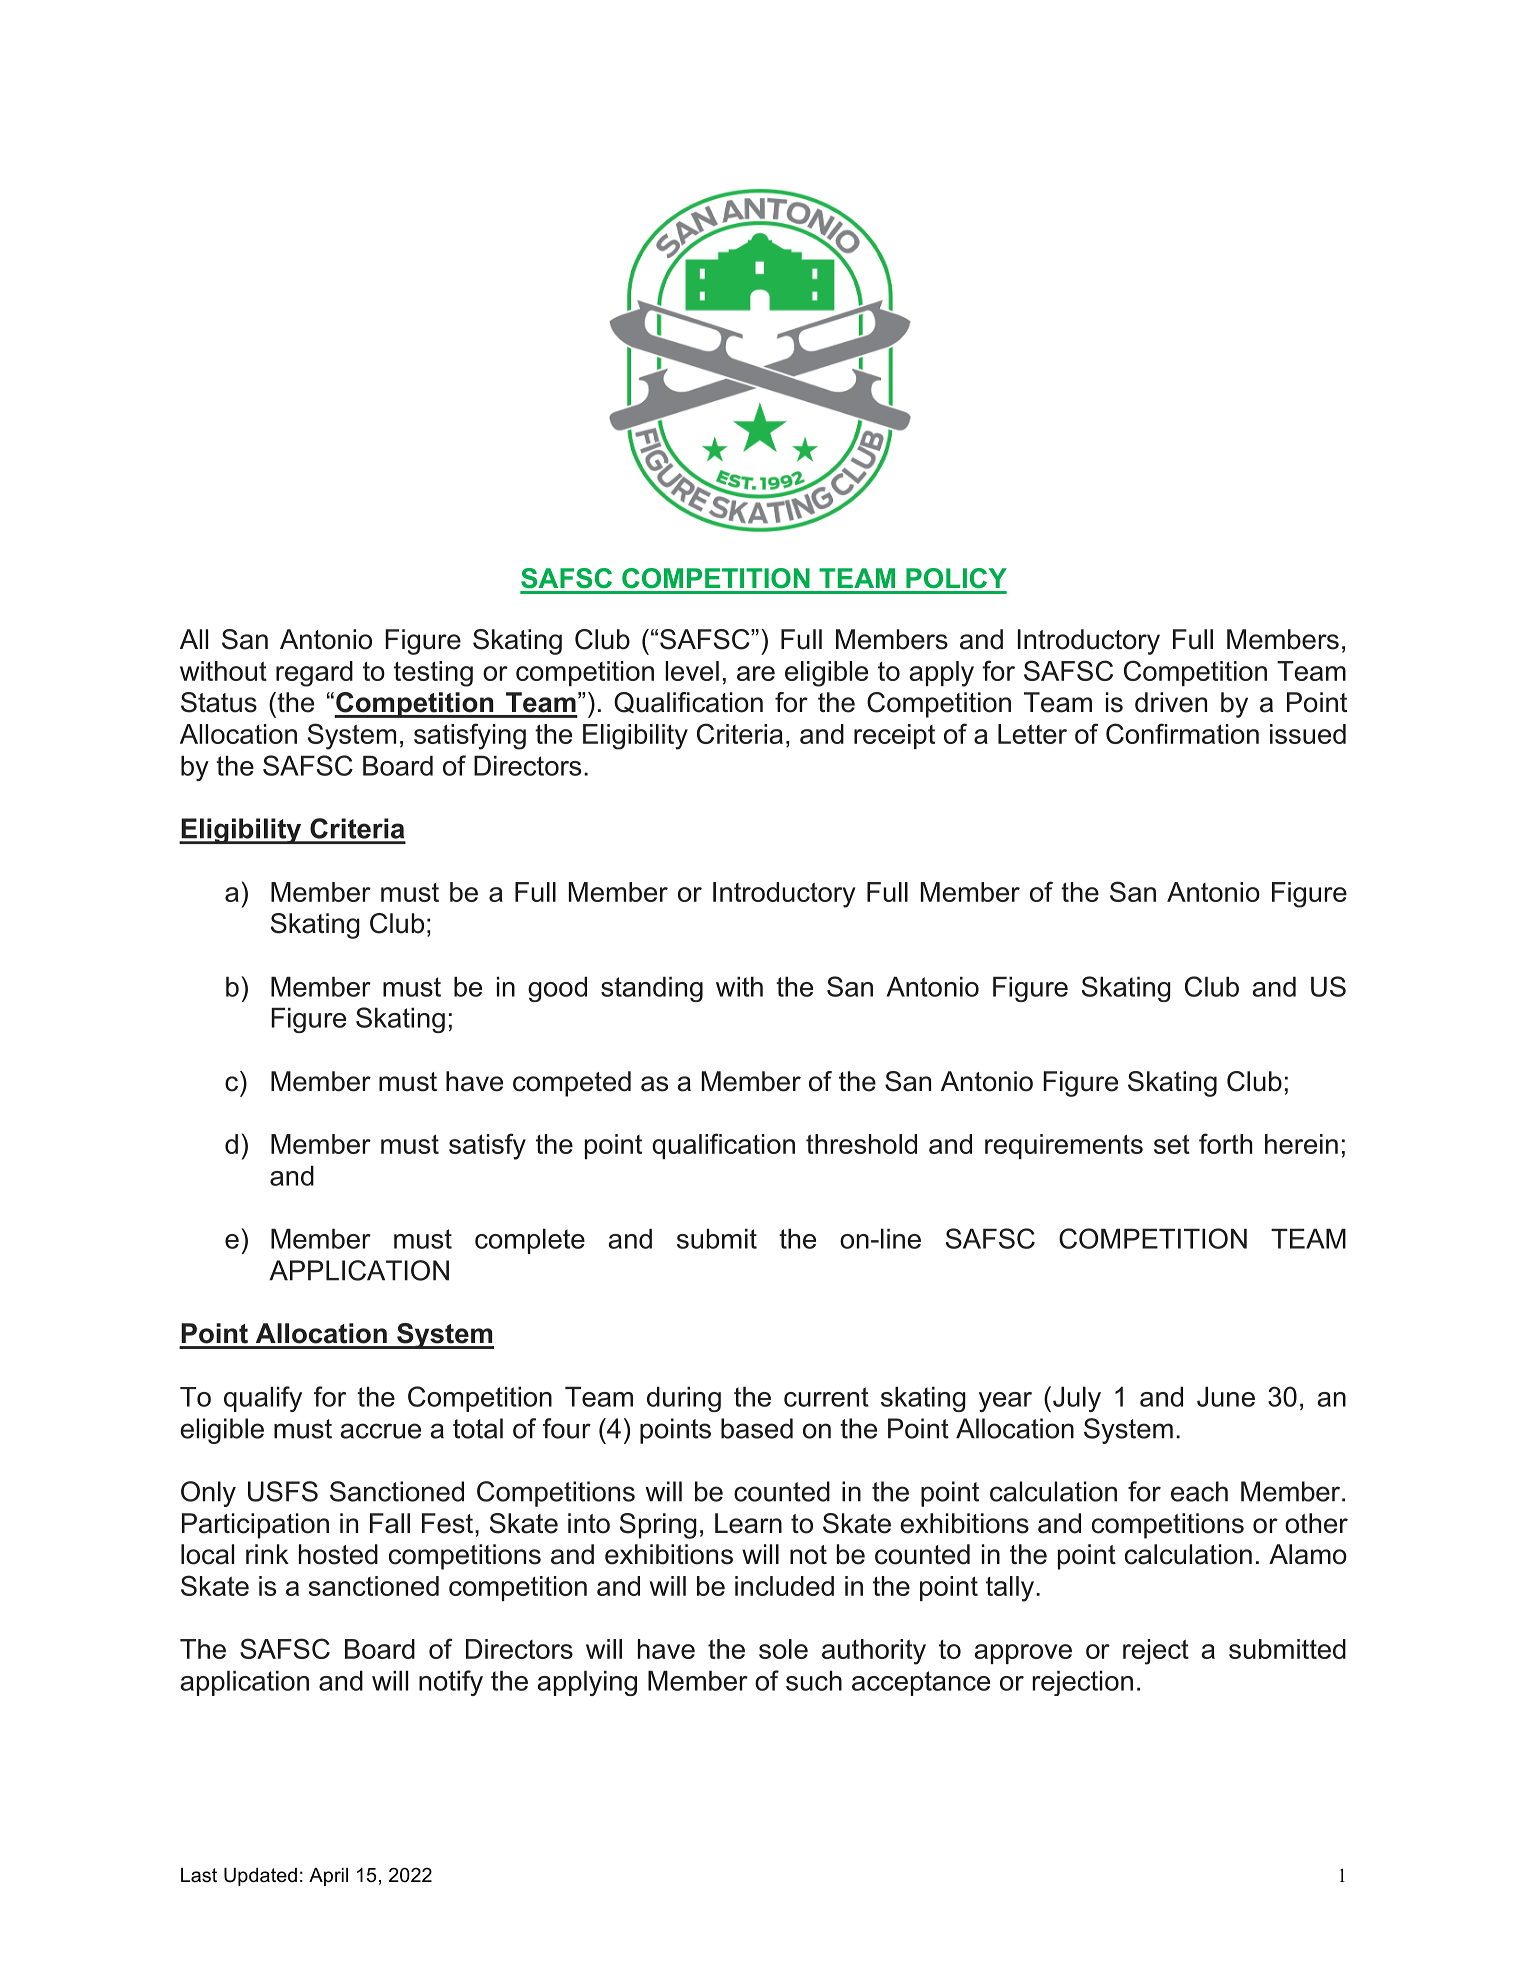  Describe the element at coordinates (314, 674) in the screenshot. I see `regard` at that location.
